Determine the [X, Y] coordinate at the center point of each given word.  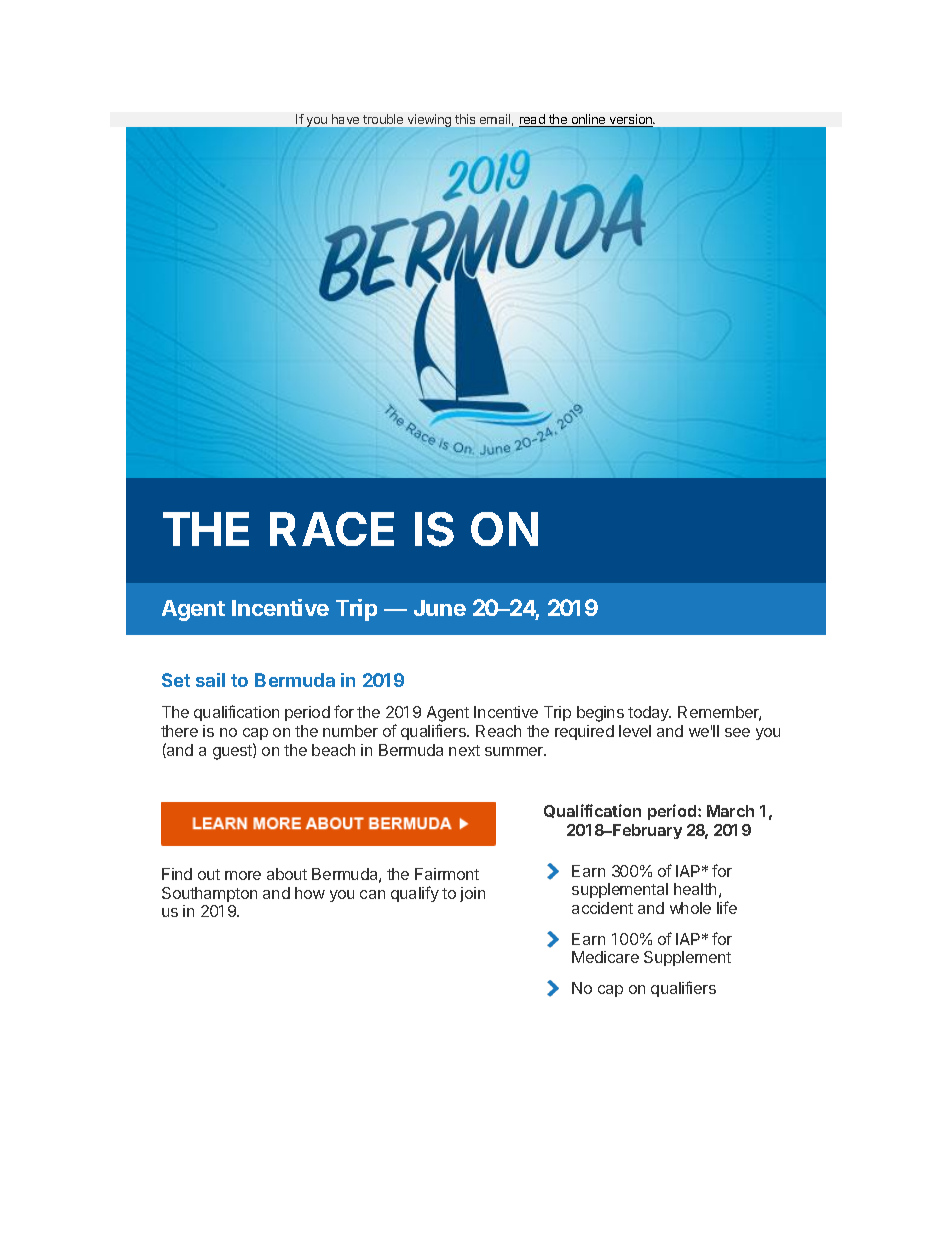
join [472, 894]
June [440, 608]
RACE [332, 529]
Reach [498, 731]
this [465, 119]
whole [690, 908]
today [649, 713]
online [588, 120]
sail [210, 680]
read [533, 120]
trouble [383, 119]
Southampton [209, 894]
